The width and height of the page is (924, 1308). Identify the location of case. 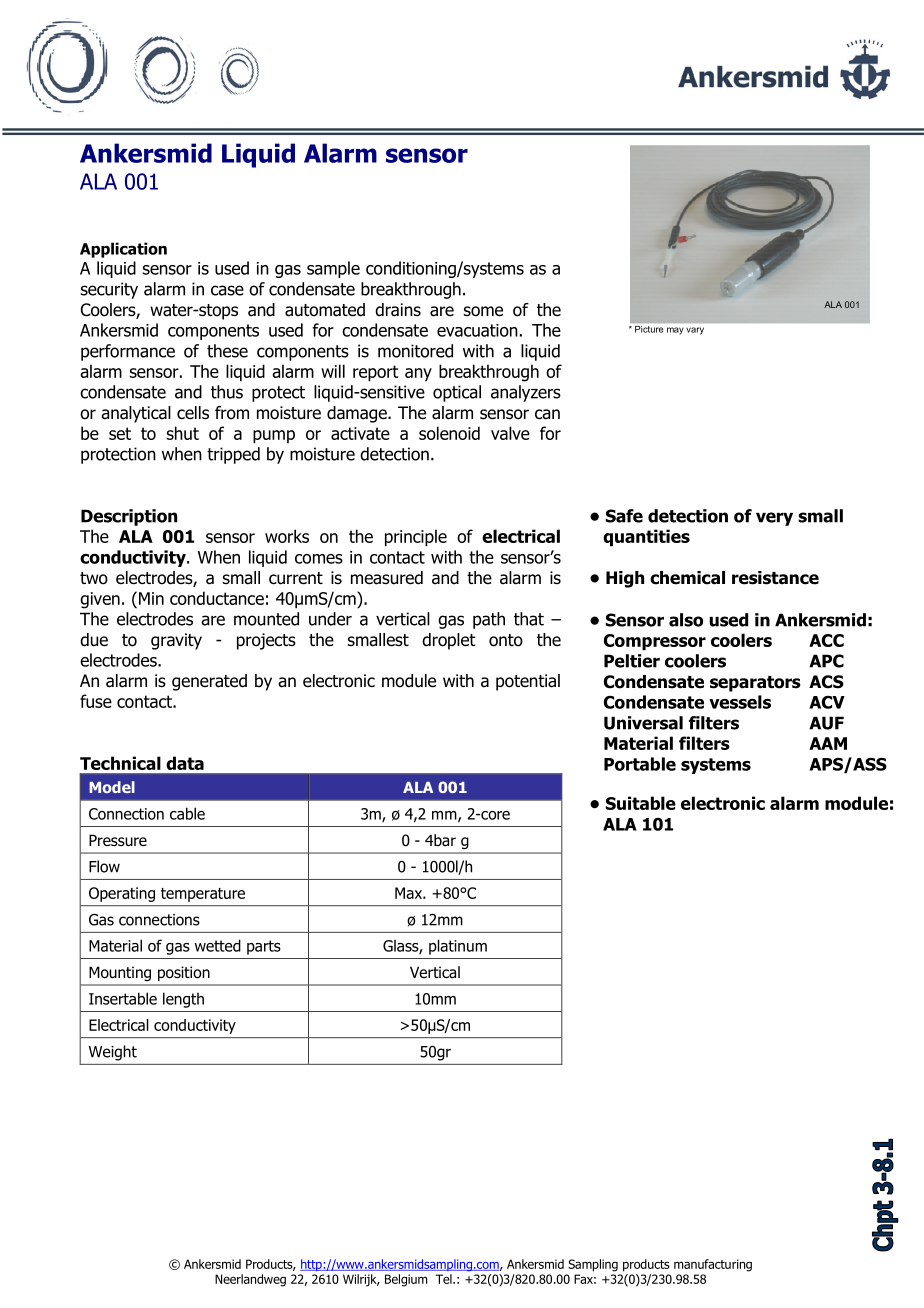
(227, 290).
